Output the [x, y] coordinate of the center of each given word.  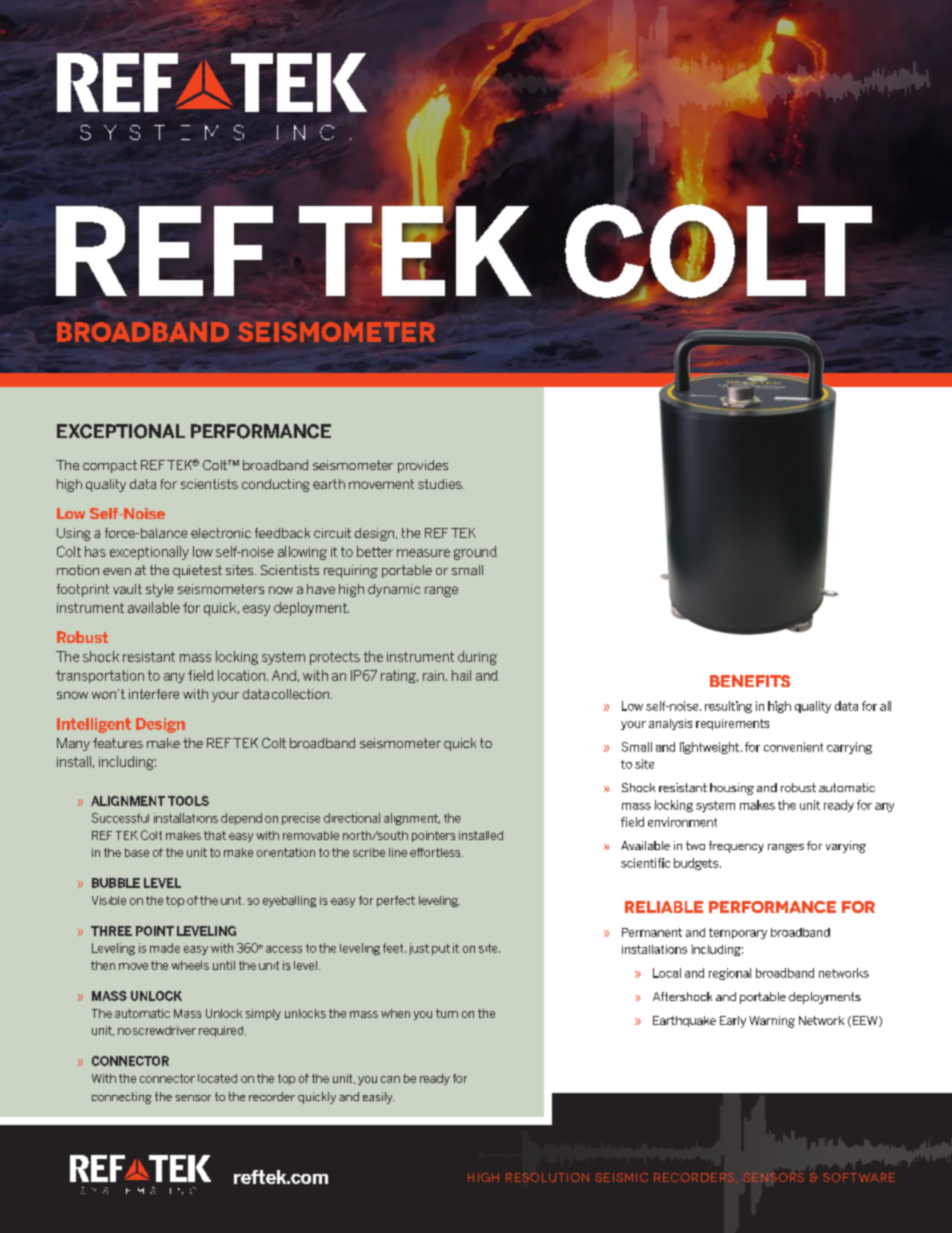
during [477, 658]
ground [475, 553]
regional [730, 974]
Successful [120, 818]
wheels [190, 965]
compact [110, 466]
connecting [121, 1098]
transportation [100, 676]
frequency [736, 847]
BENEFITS [750, 681]
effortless [436, 852]
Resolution [547, 1177]
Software [859, 1177]
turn [447, 1013]
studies [441, 484]
